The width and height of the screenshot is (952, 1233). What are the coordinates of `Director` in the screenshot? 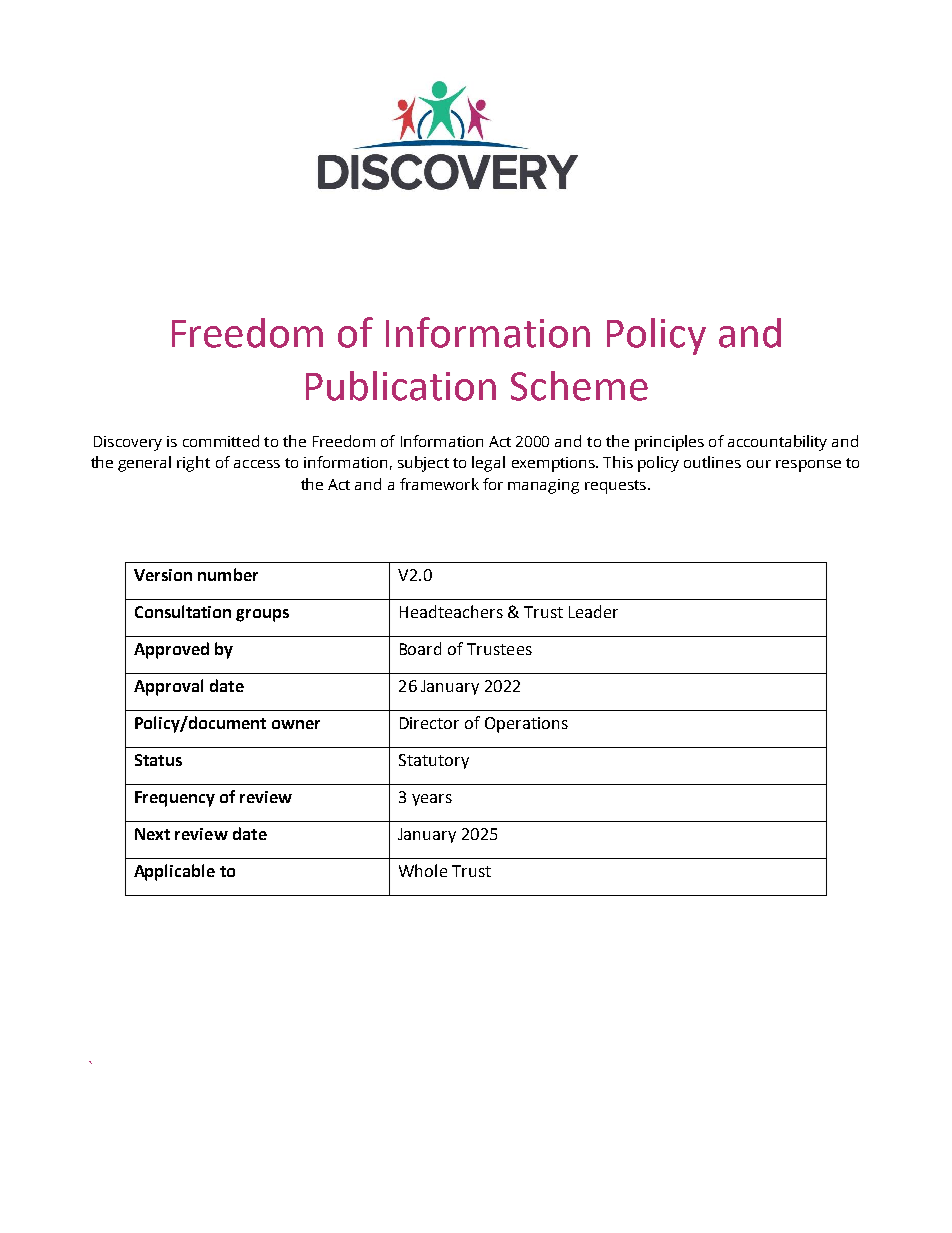 It's located at (429, 723).
